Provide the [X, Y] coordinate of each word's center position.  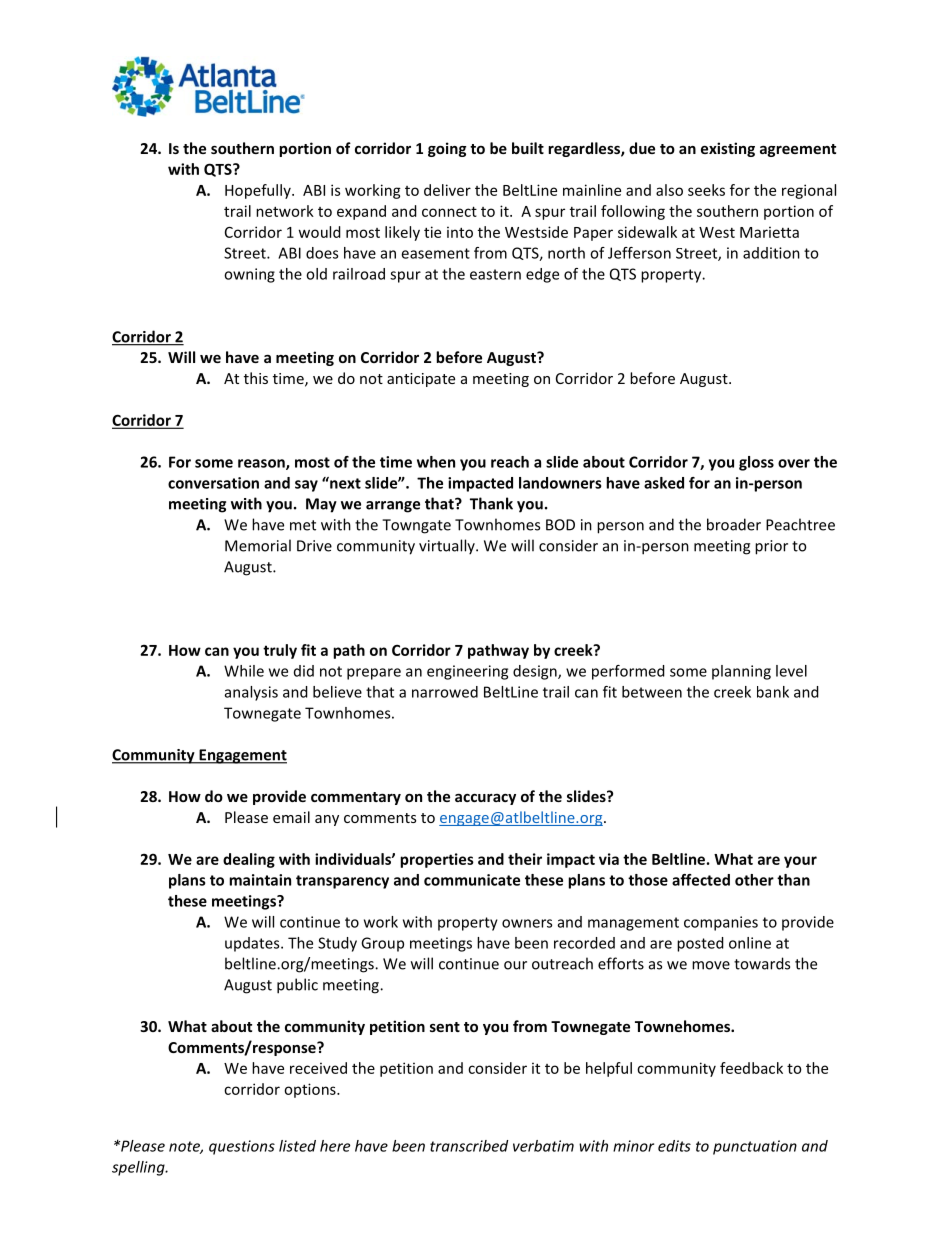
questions [242, 1147]
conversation [213, 483]
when [436, 462]
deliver [447, 190]
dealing [249, 860]
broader [734, 524]
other [754, 880]
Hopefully [259, 191]
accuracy [485, 799]
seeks [706, 190]
